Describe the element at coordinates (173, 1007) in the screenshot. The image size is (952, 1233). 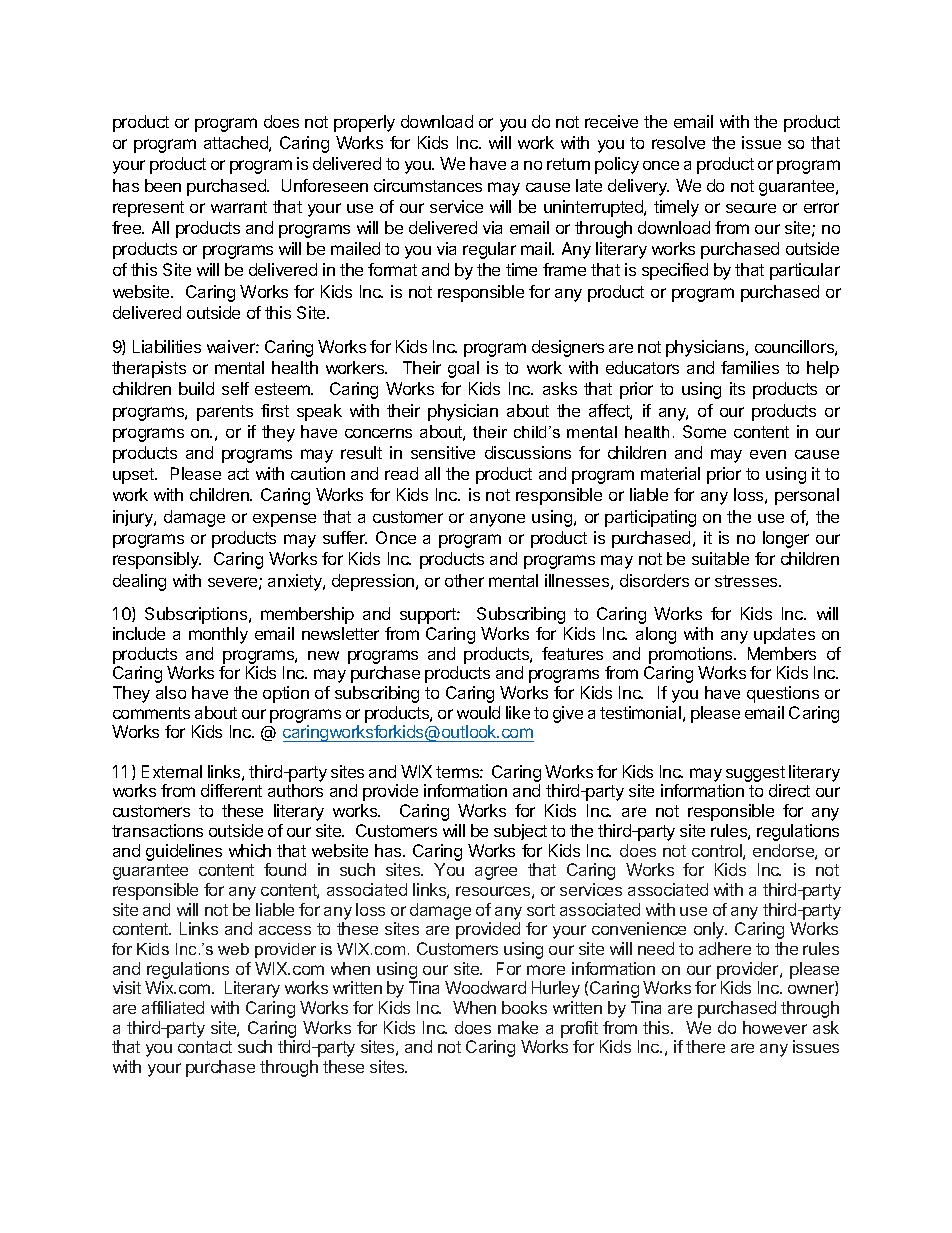
I see `affiliated` at that location.
